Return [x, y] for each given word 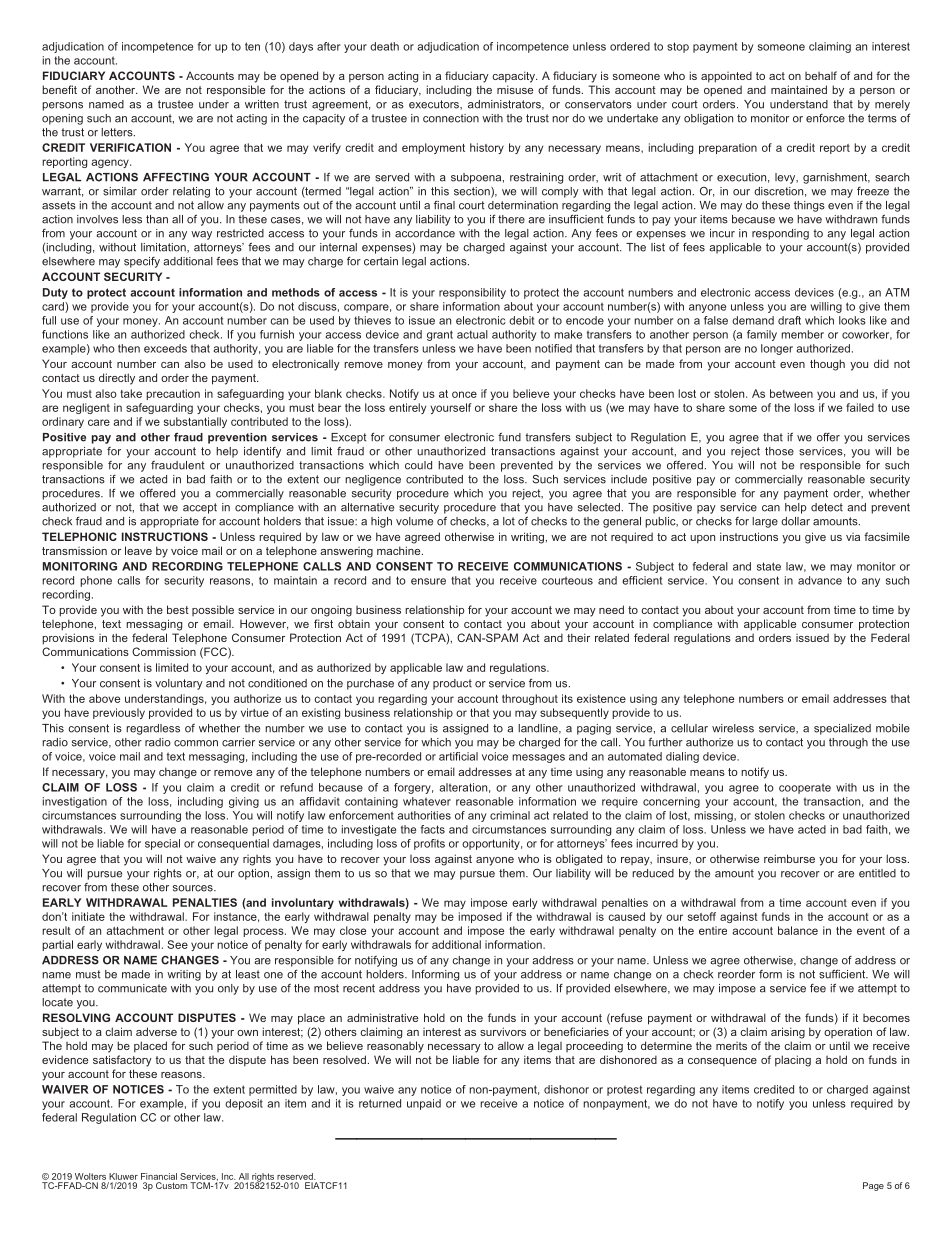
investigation [75, 802]
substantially [195, 422]
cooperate [805, 788]
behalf [821, 75]
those [779, 451]
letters [118, 132]
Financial [159, 1176]
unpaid [424, 1104]
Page [873, 1186]
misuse [515, 89]
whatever [427, 801]
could [418, 465]
